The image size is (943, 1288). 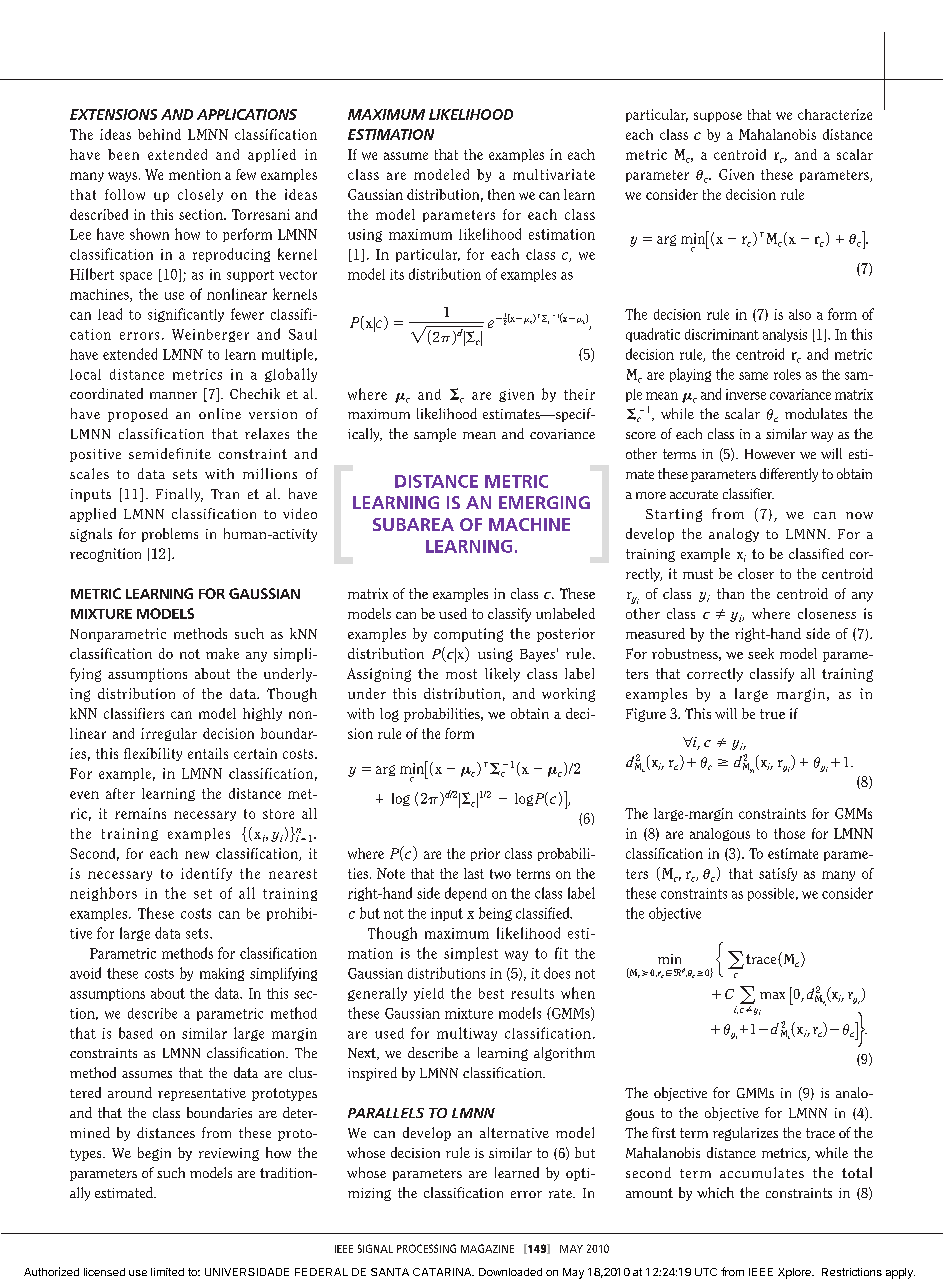 I want to click on characterize, so click(x=835, y=114).
